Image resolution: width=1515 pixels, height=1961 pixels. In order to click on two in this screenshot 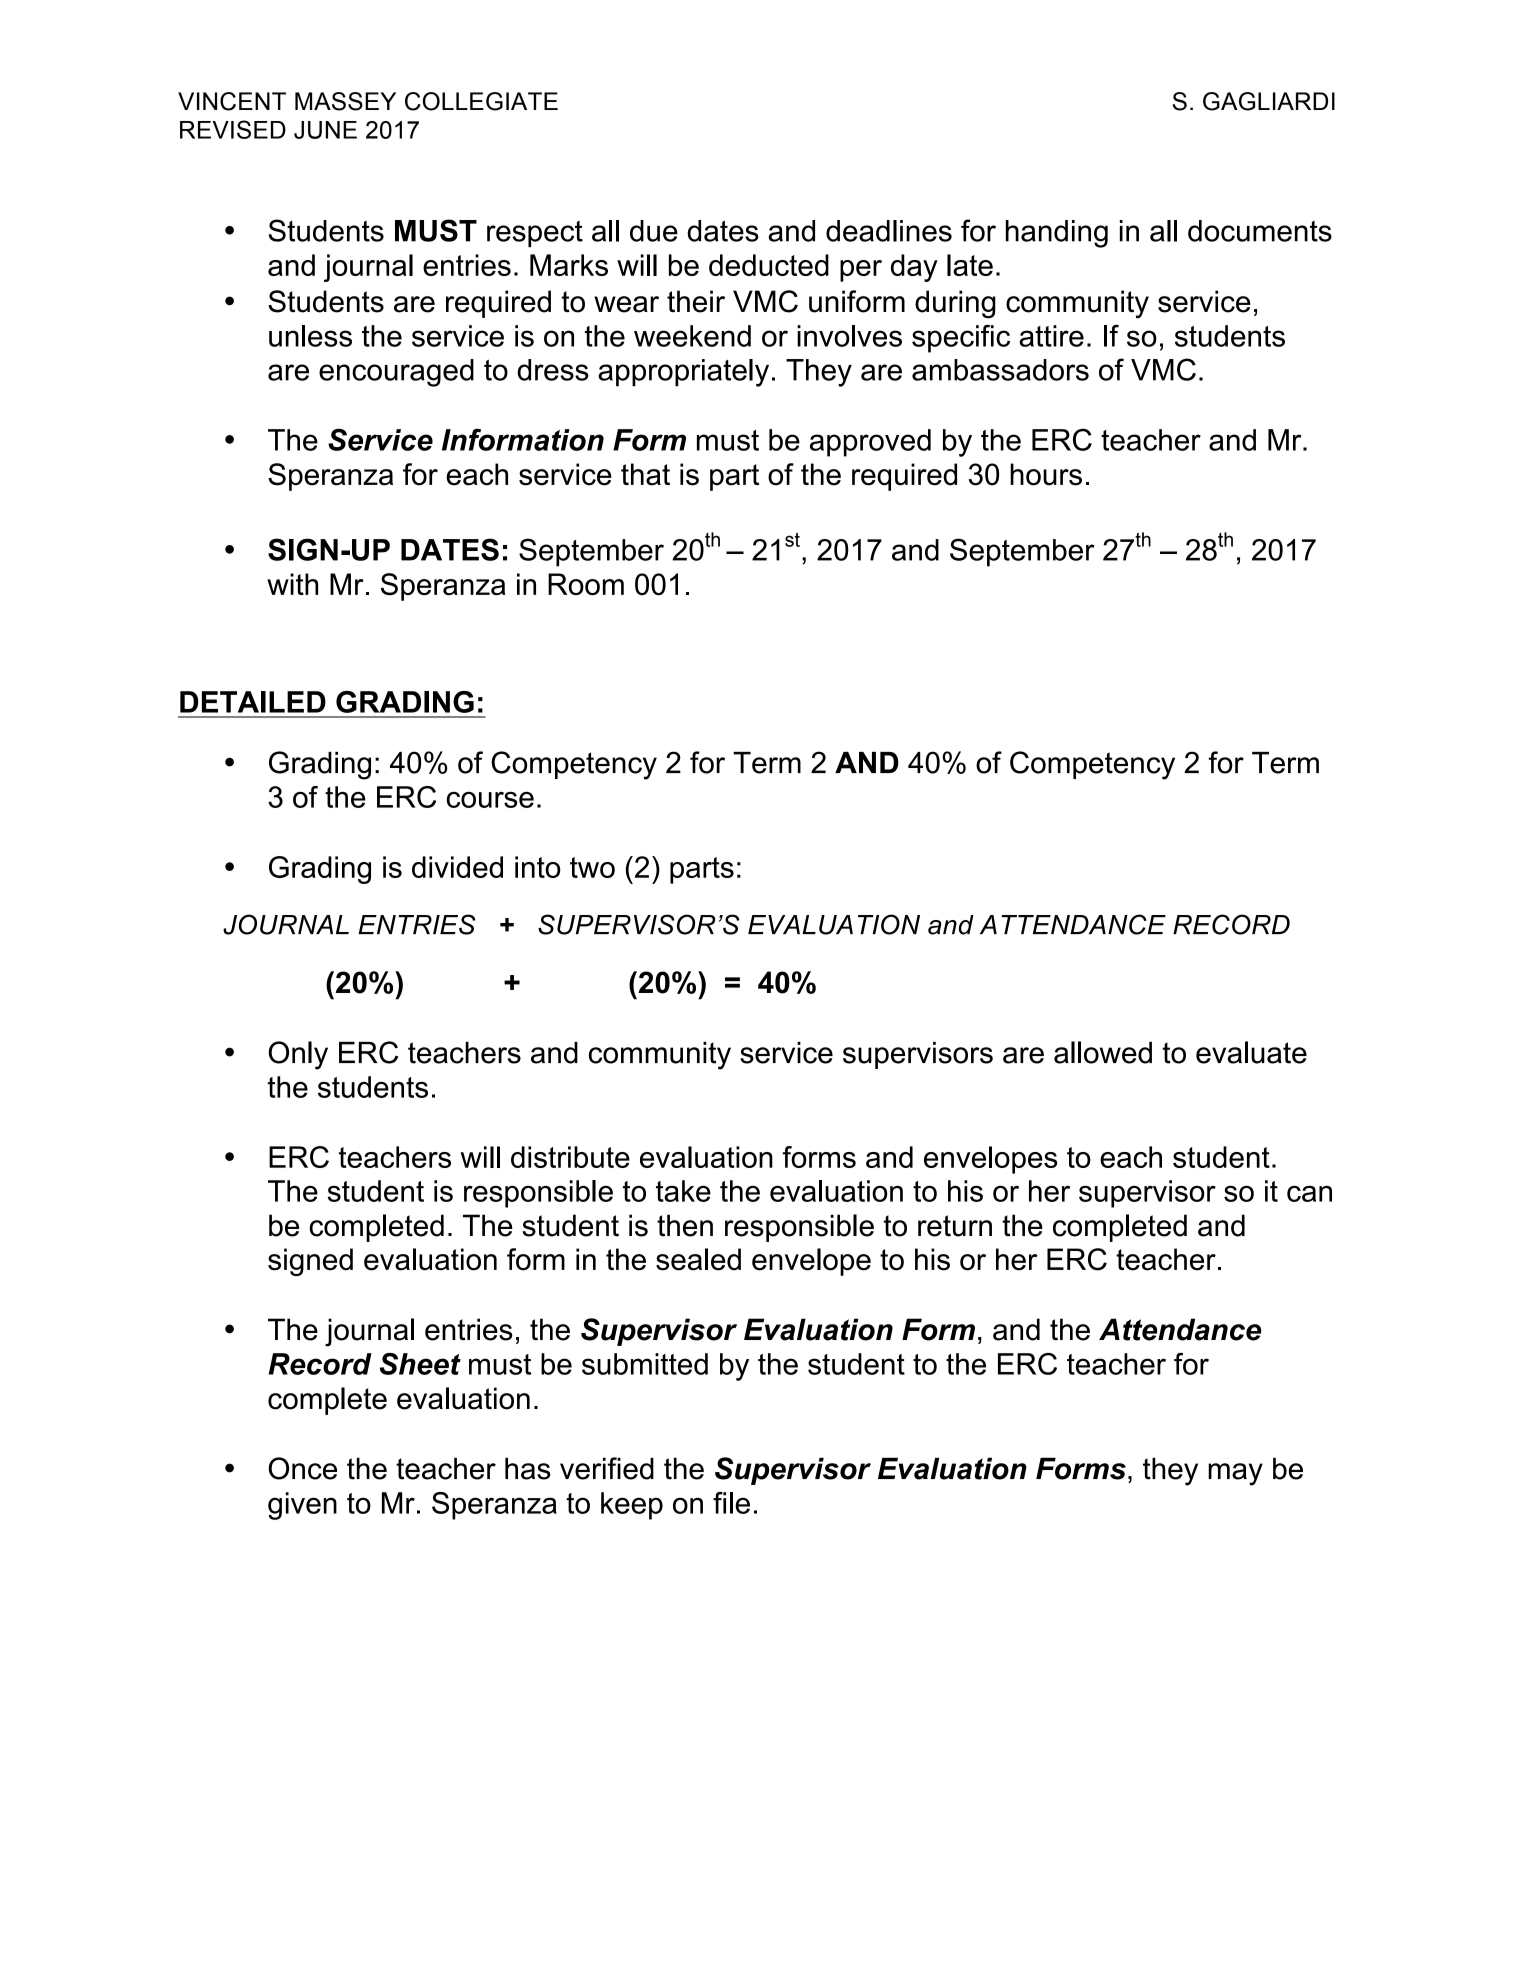, I will do `click(592, 867)`.
